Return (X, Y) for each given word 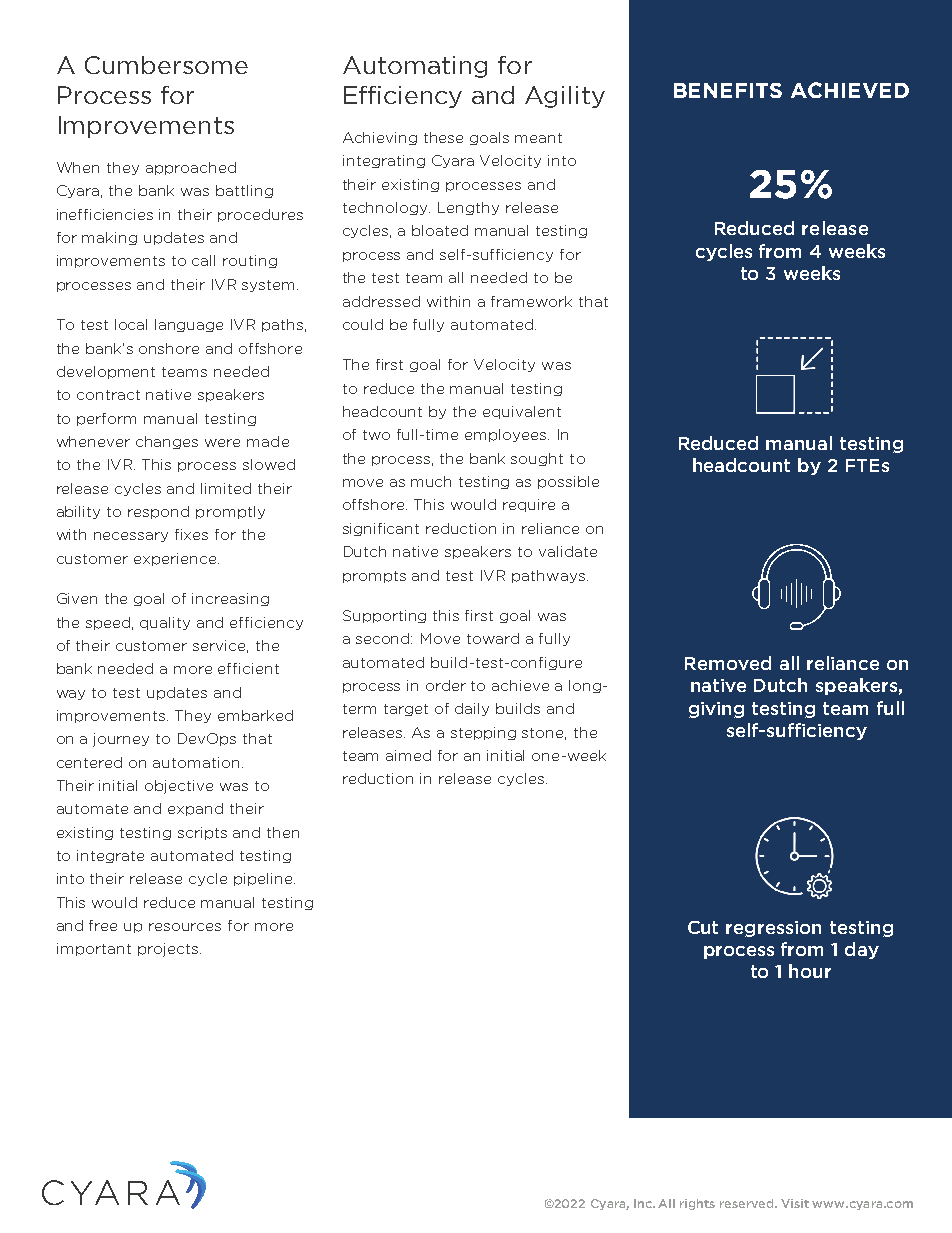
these (443, 137)
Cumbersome (166, 65)
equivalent (522, 412)
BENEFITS (728, 90)
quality (165, 623)
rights (697, 1204)
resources (185, 927)
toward (493, 638)
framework (531, 301)
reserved (748, 1203)
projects (168, 950)
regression (773, 929)
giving (716, 710)
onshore (169, 348)
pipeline (264, 879)
